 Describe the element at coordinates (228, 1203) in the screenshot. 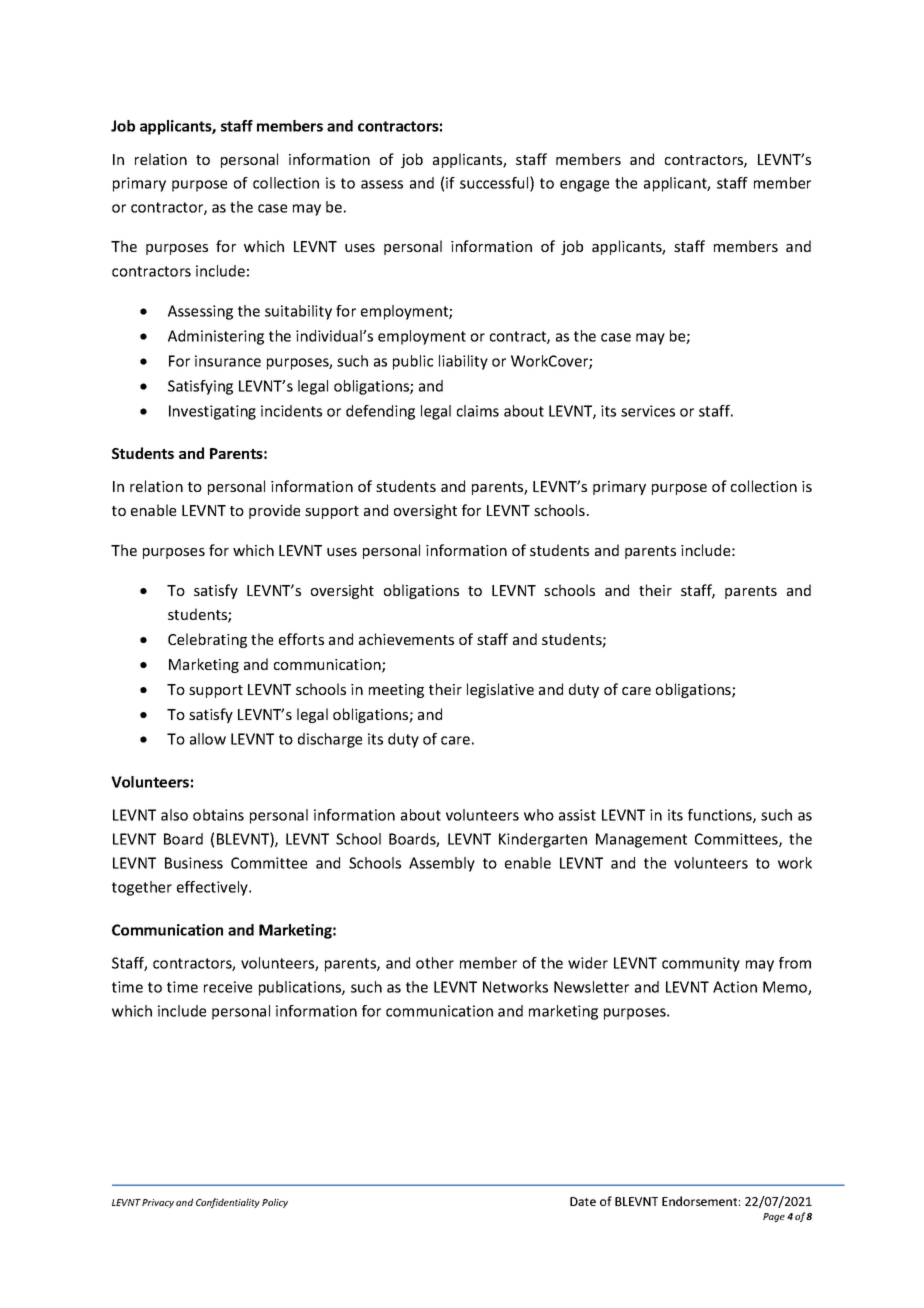

I see `Confidentiality` at that location.
